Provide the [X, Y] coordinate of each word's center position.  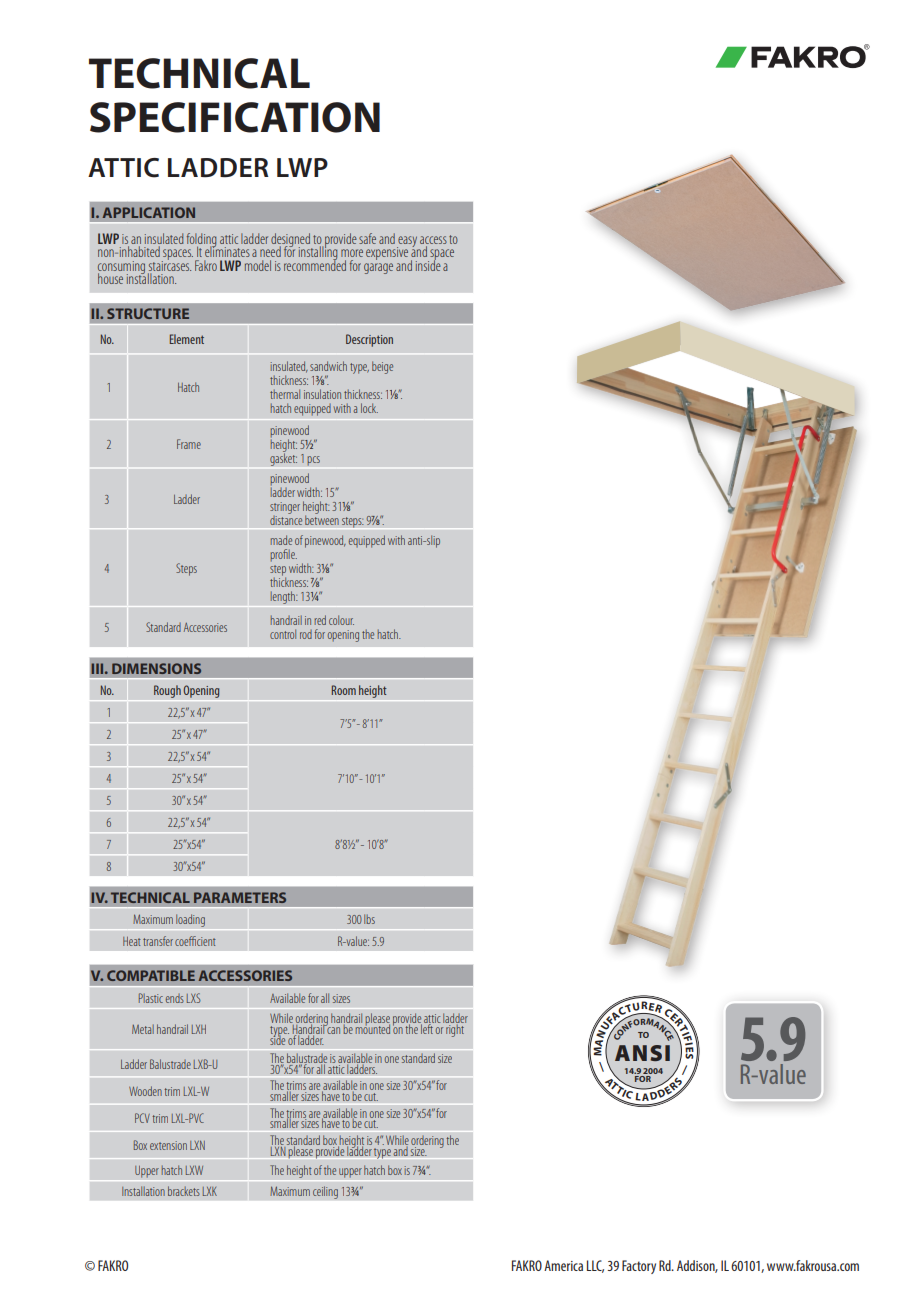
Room [344, 690]
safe [367, 238]
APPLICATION [149, 212]
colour [341, 620]
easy [408, 243]
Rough [167, 691]
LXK [210, 1191]
